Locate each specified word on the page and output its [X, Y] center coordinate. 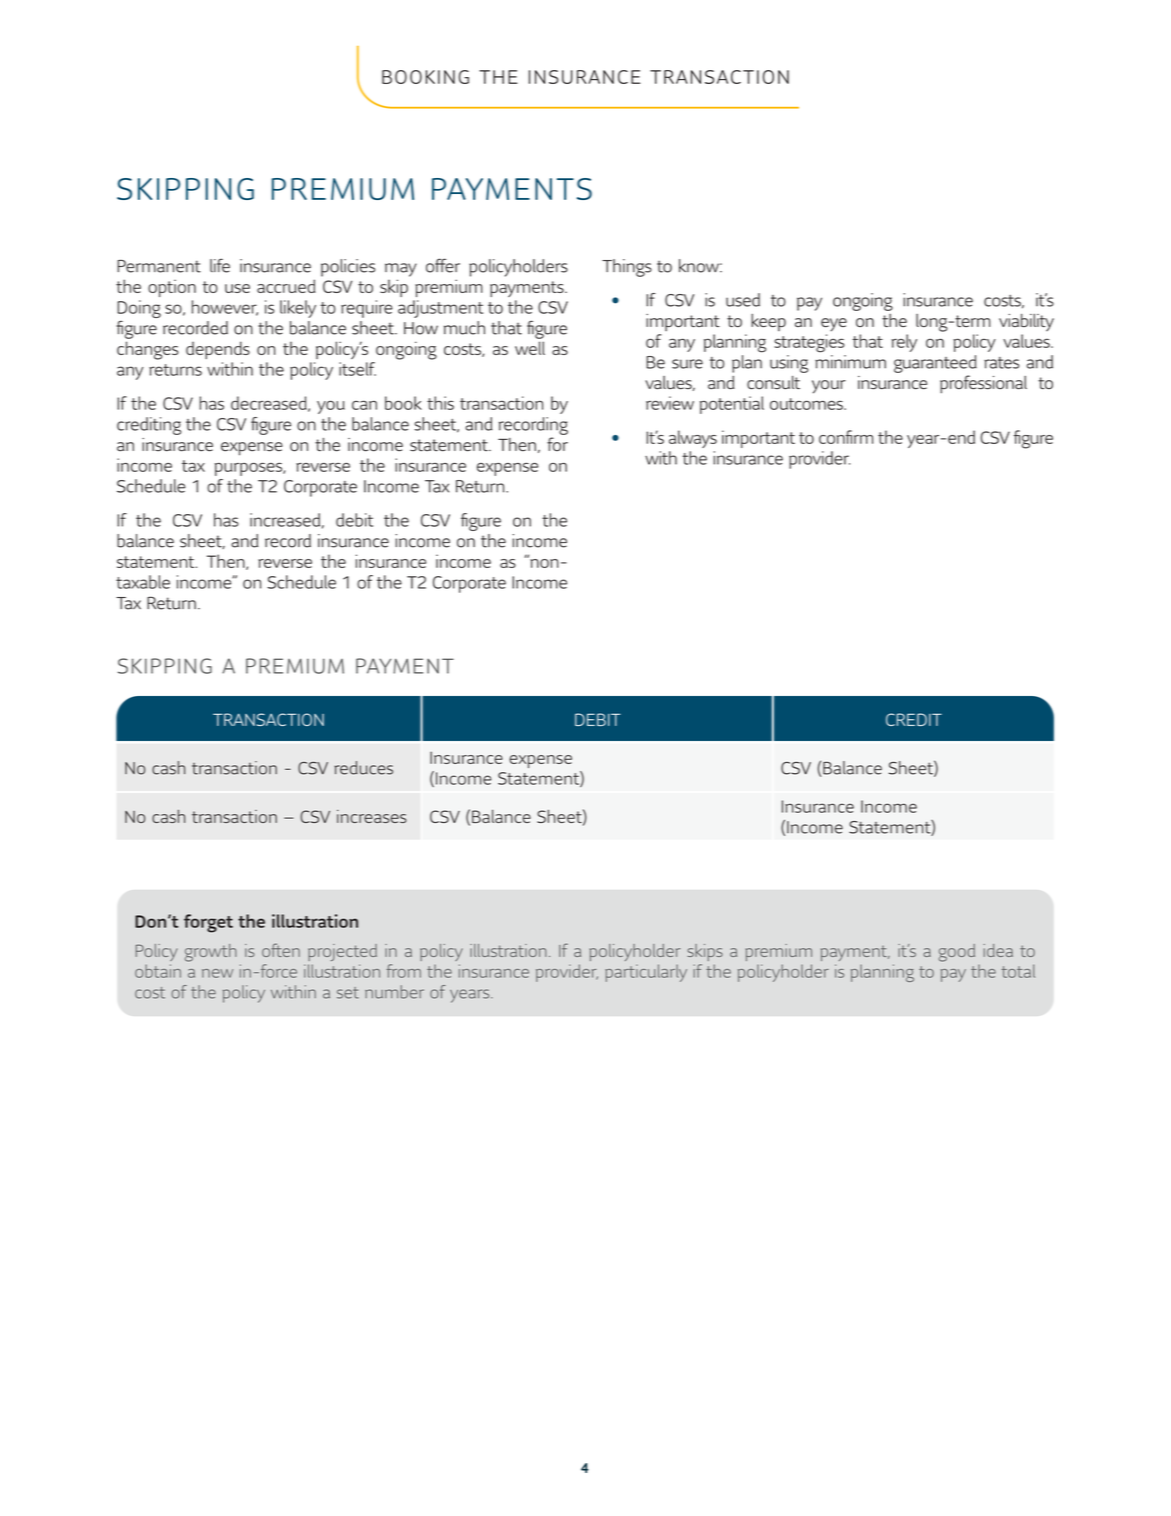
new [217, 973]
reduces [363, 768]
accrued [286, 286]
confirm [846, 437]
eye [834, 325]
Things [627, 268]
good [957, 953]
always [693, 439]
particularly [646, 973]
